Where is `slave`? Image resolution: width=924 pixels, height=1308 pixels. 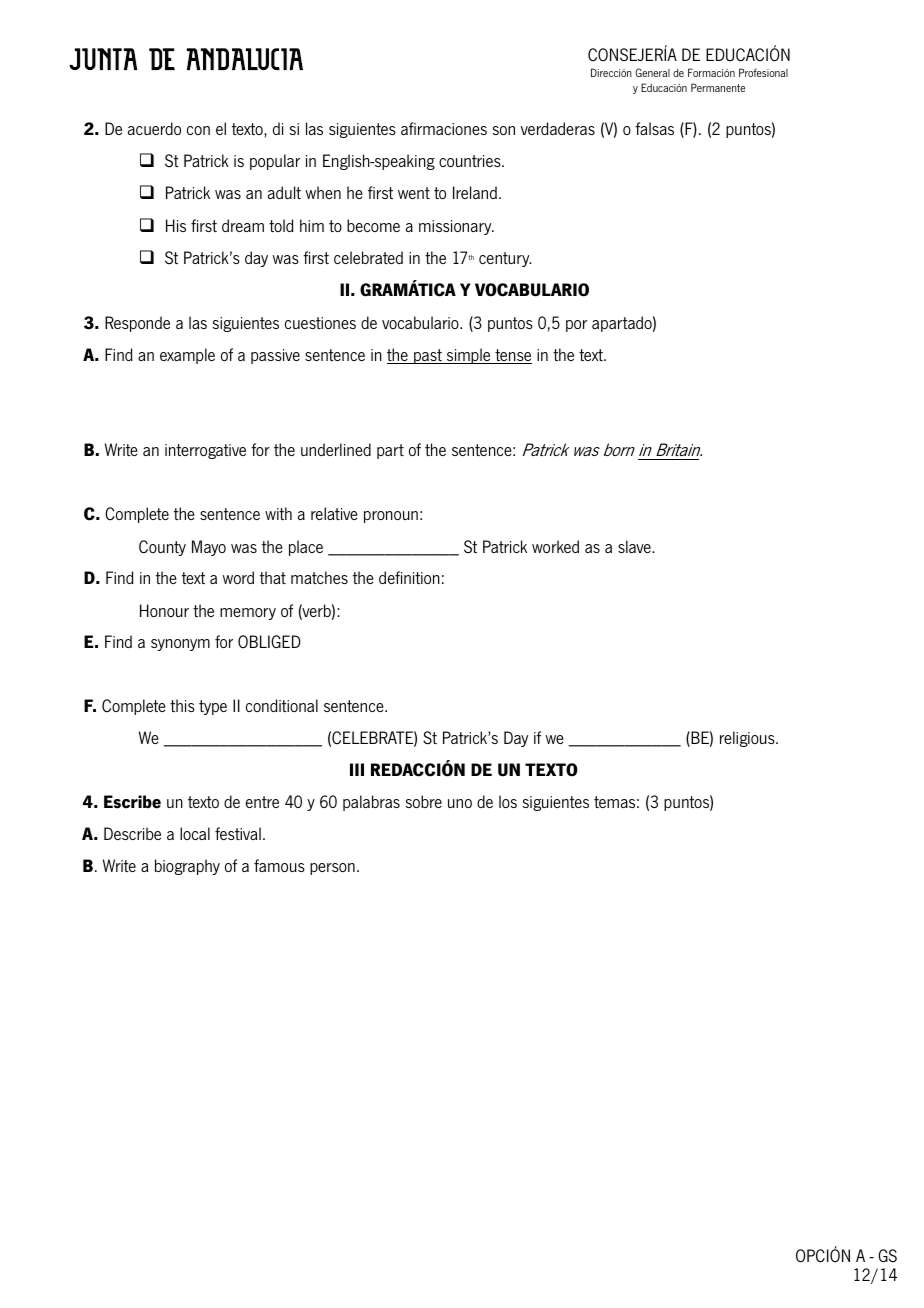
slave is located at coordinates (635, 546).
